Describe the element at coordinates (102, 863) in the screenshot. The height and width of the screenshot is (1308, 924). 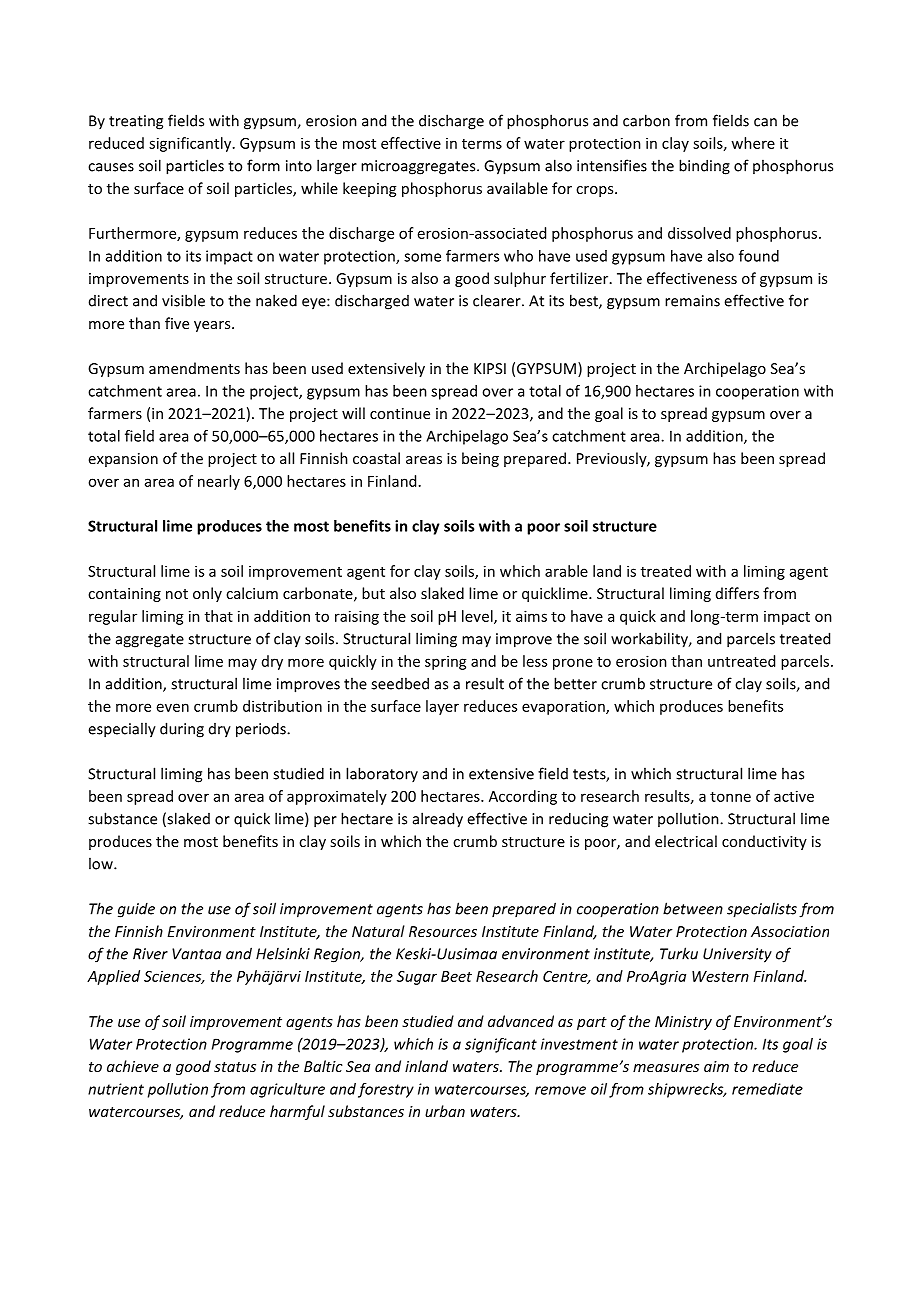
I see `low` at that location.
